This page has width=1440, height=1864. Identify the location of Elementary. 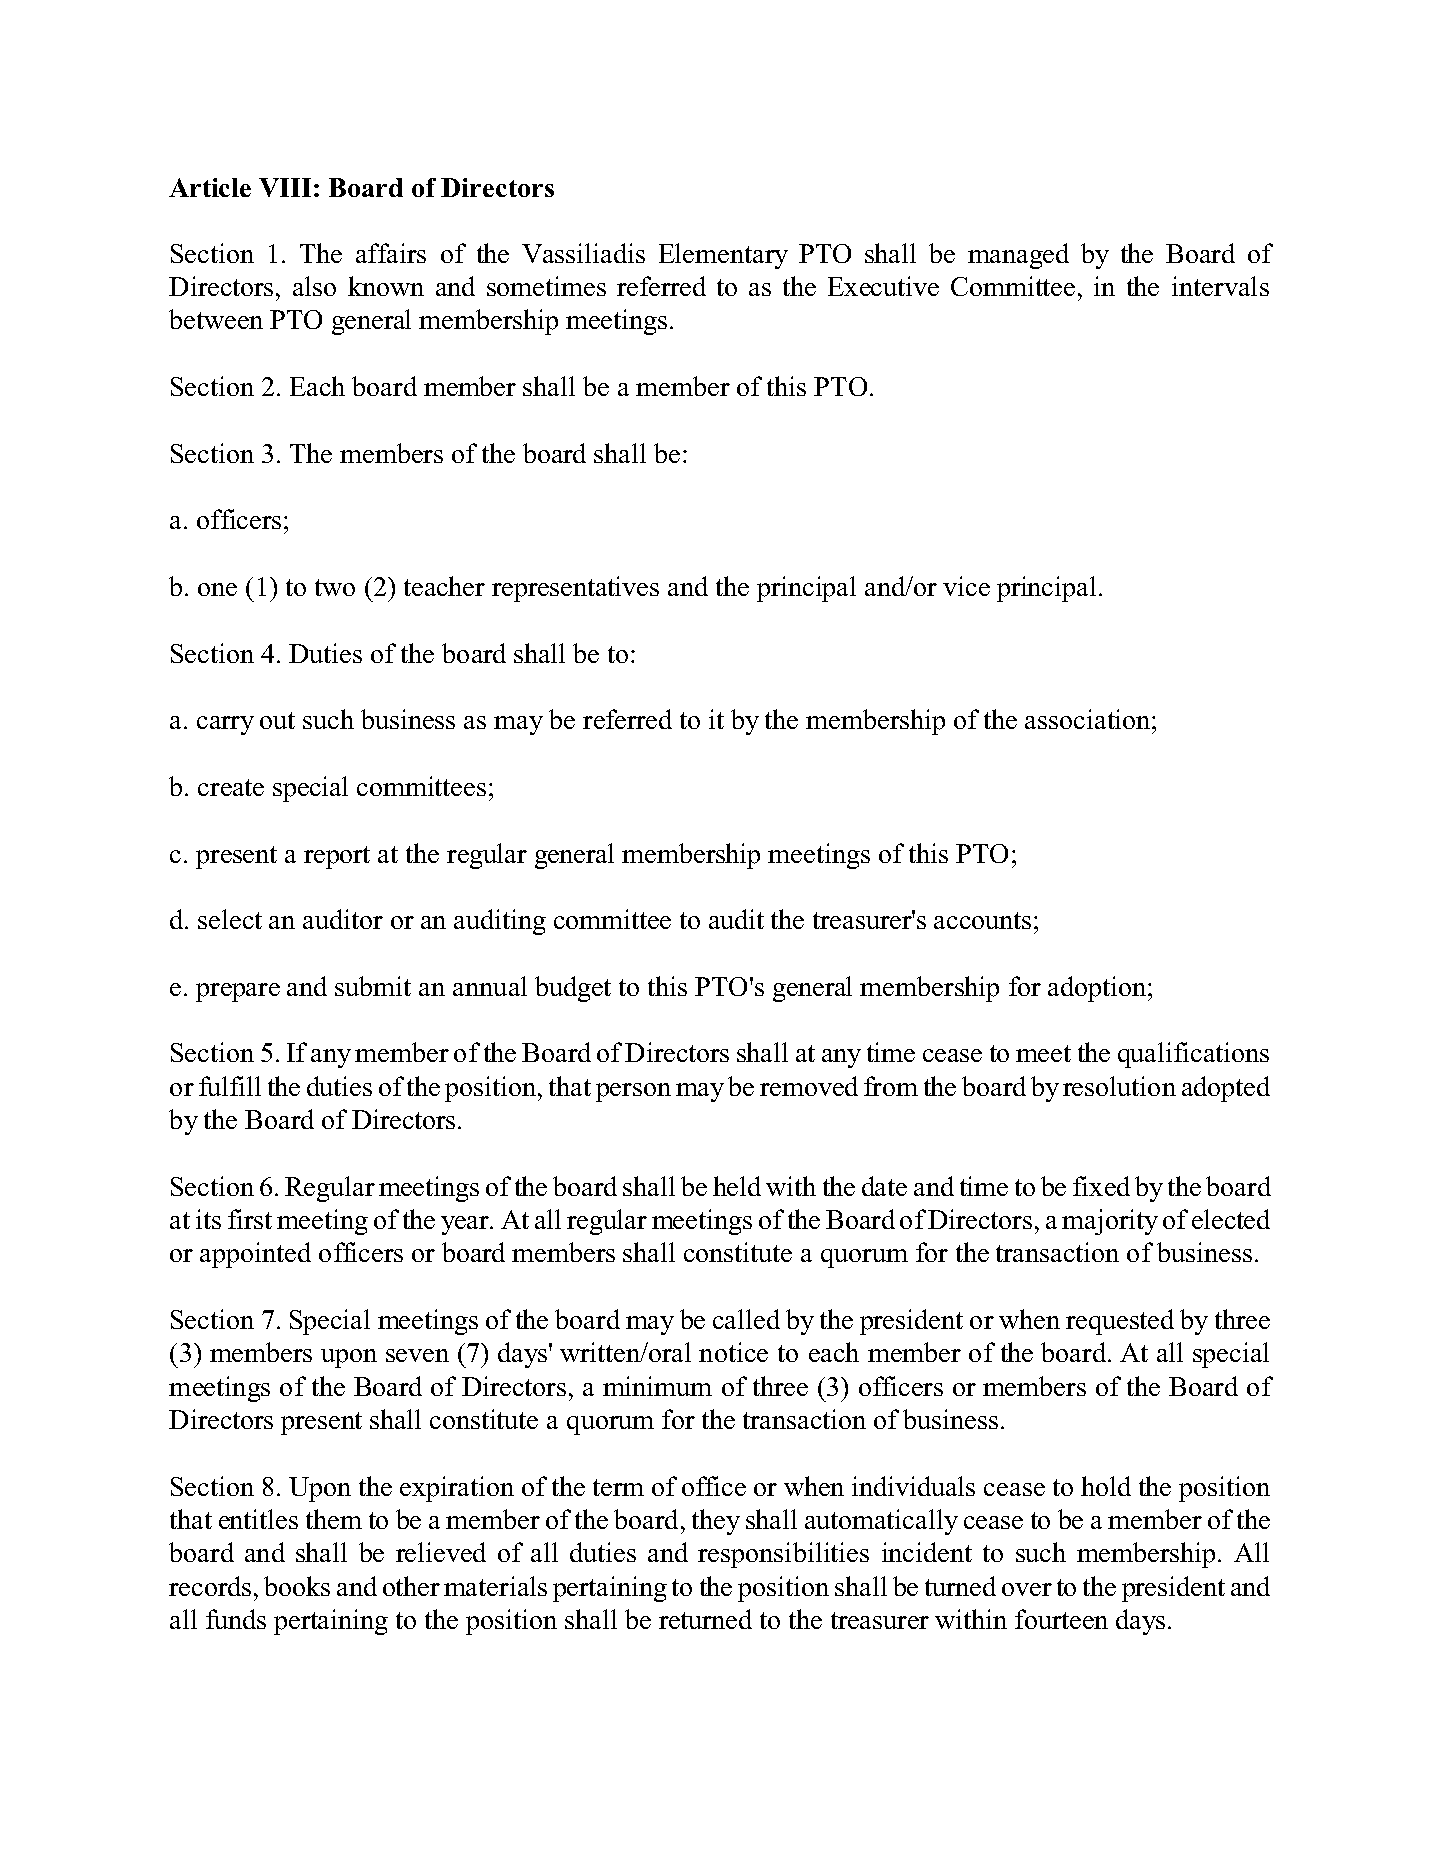
(723, 256).
